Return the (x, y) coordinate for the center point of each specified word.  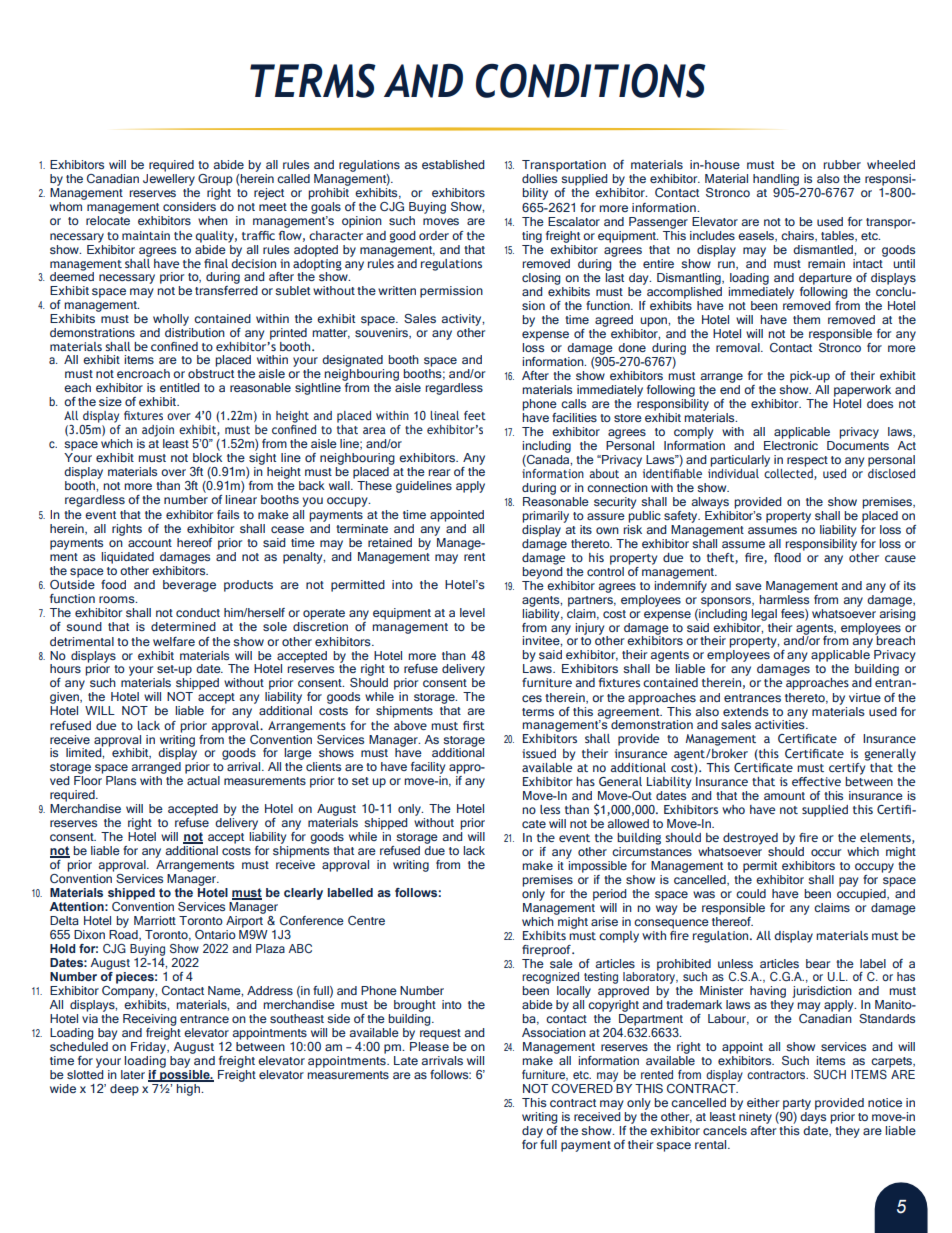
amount (784, 796)
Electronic (791, 444)
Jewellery (169, 181)
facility (428, 768)
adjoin (158, 431)
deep (124, 1090)
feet (475, 415)
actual (203, 780)
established (453, 164)
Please (429, 1046)
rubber (842, 164)
